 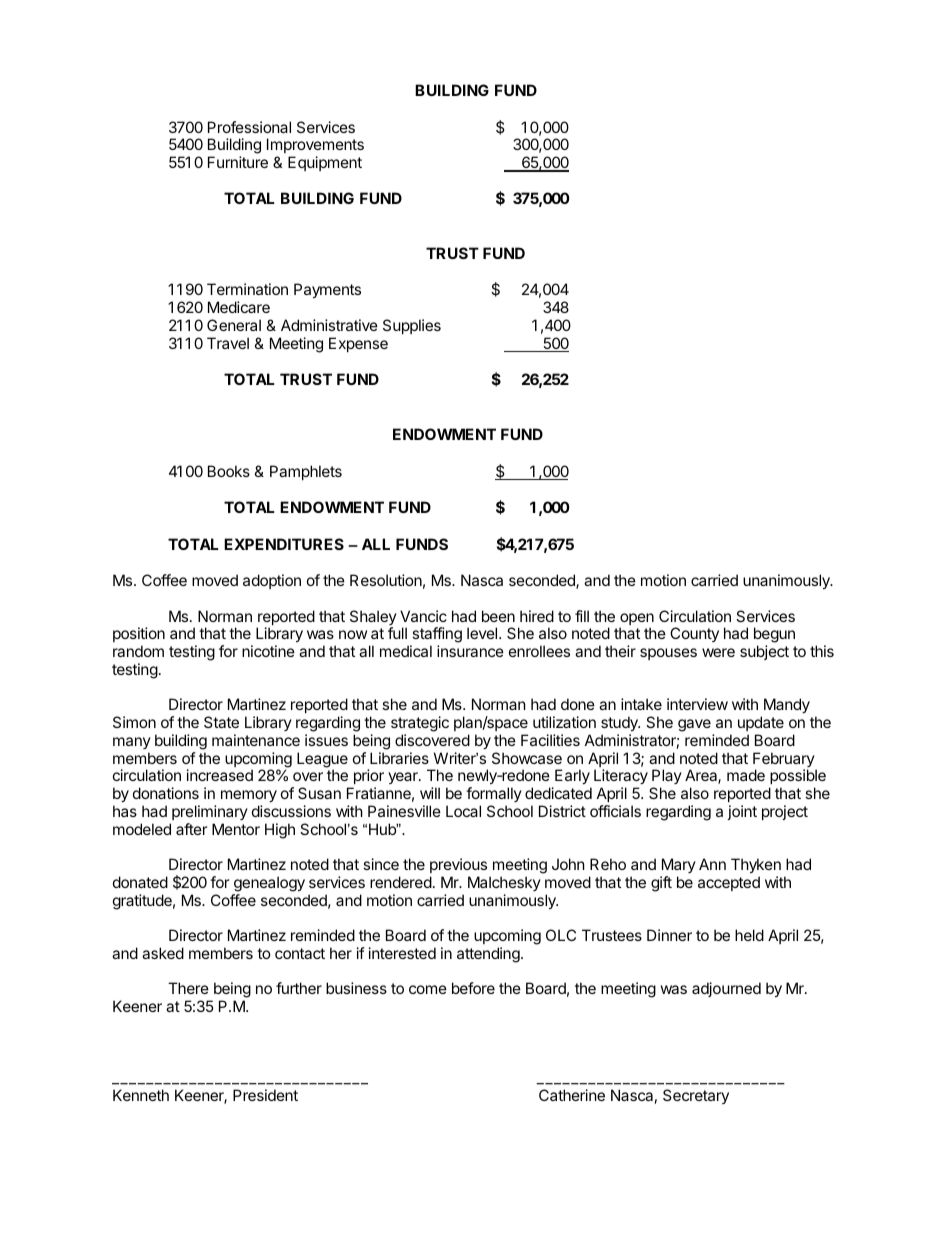 What do you see at coordinates (494, 794) in the document?
I see `formally` at bounding box center [494, 794].
